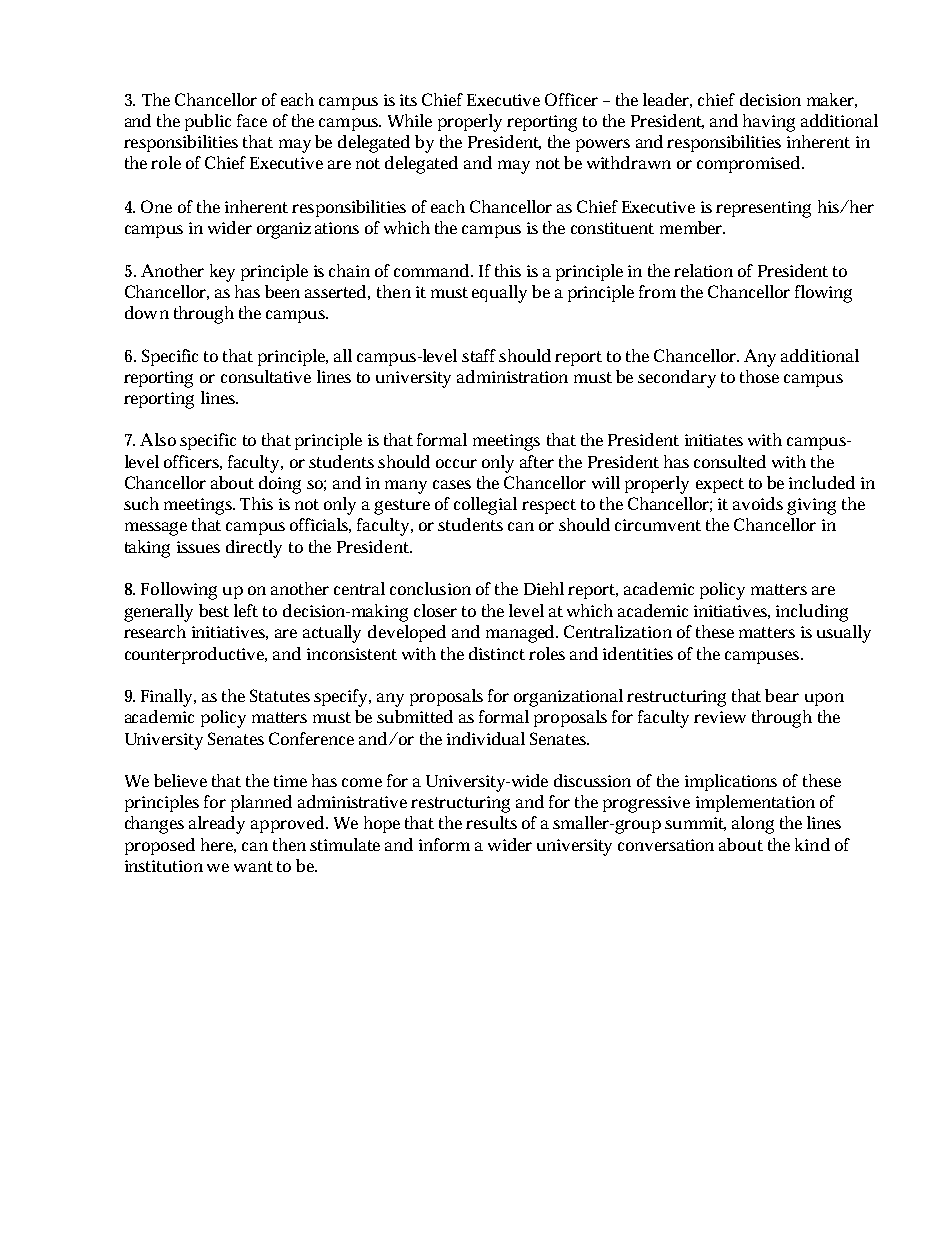 The height and width of the screenshot is (1233, 952). What do you see at coordinates (769, 123) in the screenshot?
I see `having` at bounding box center [769, 123].
